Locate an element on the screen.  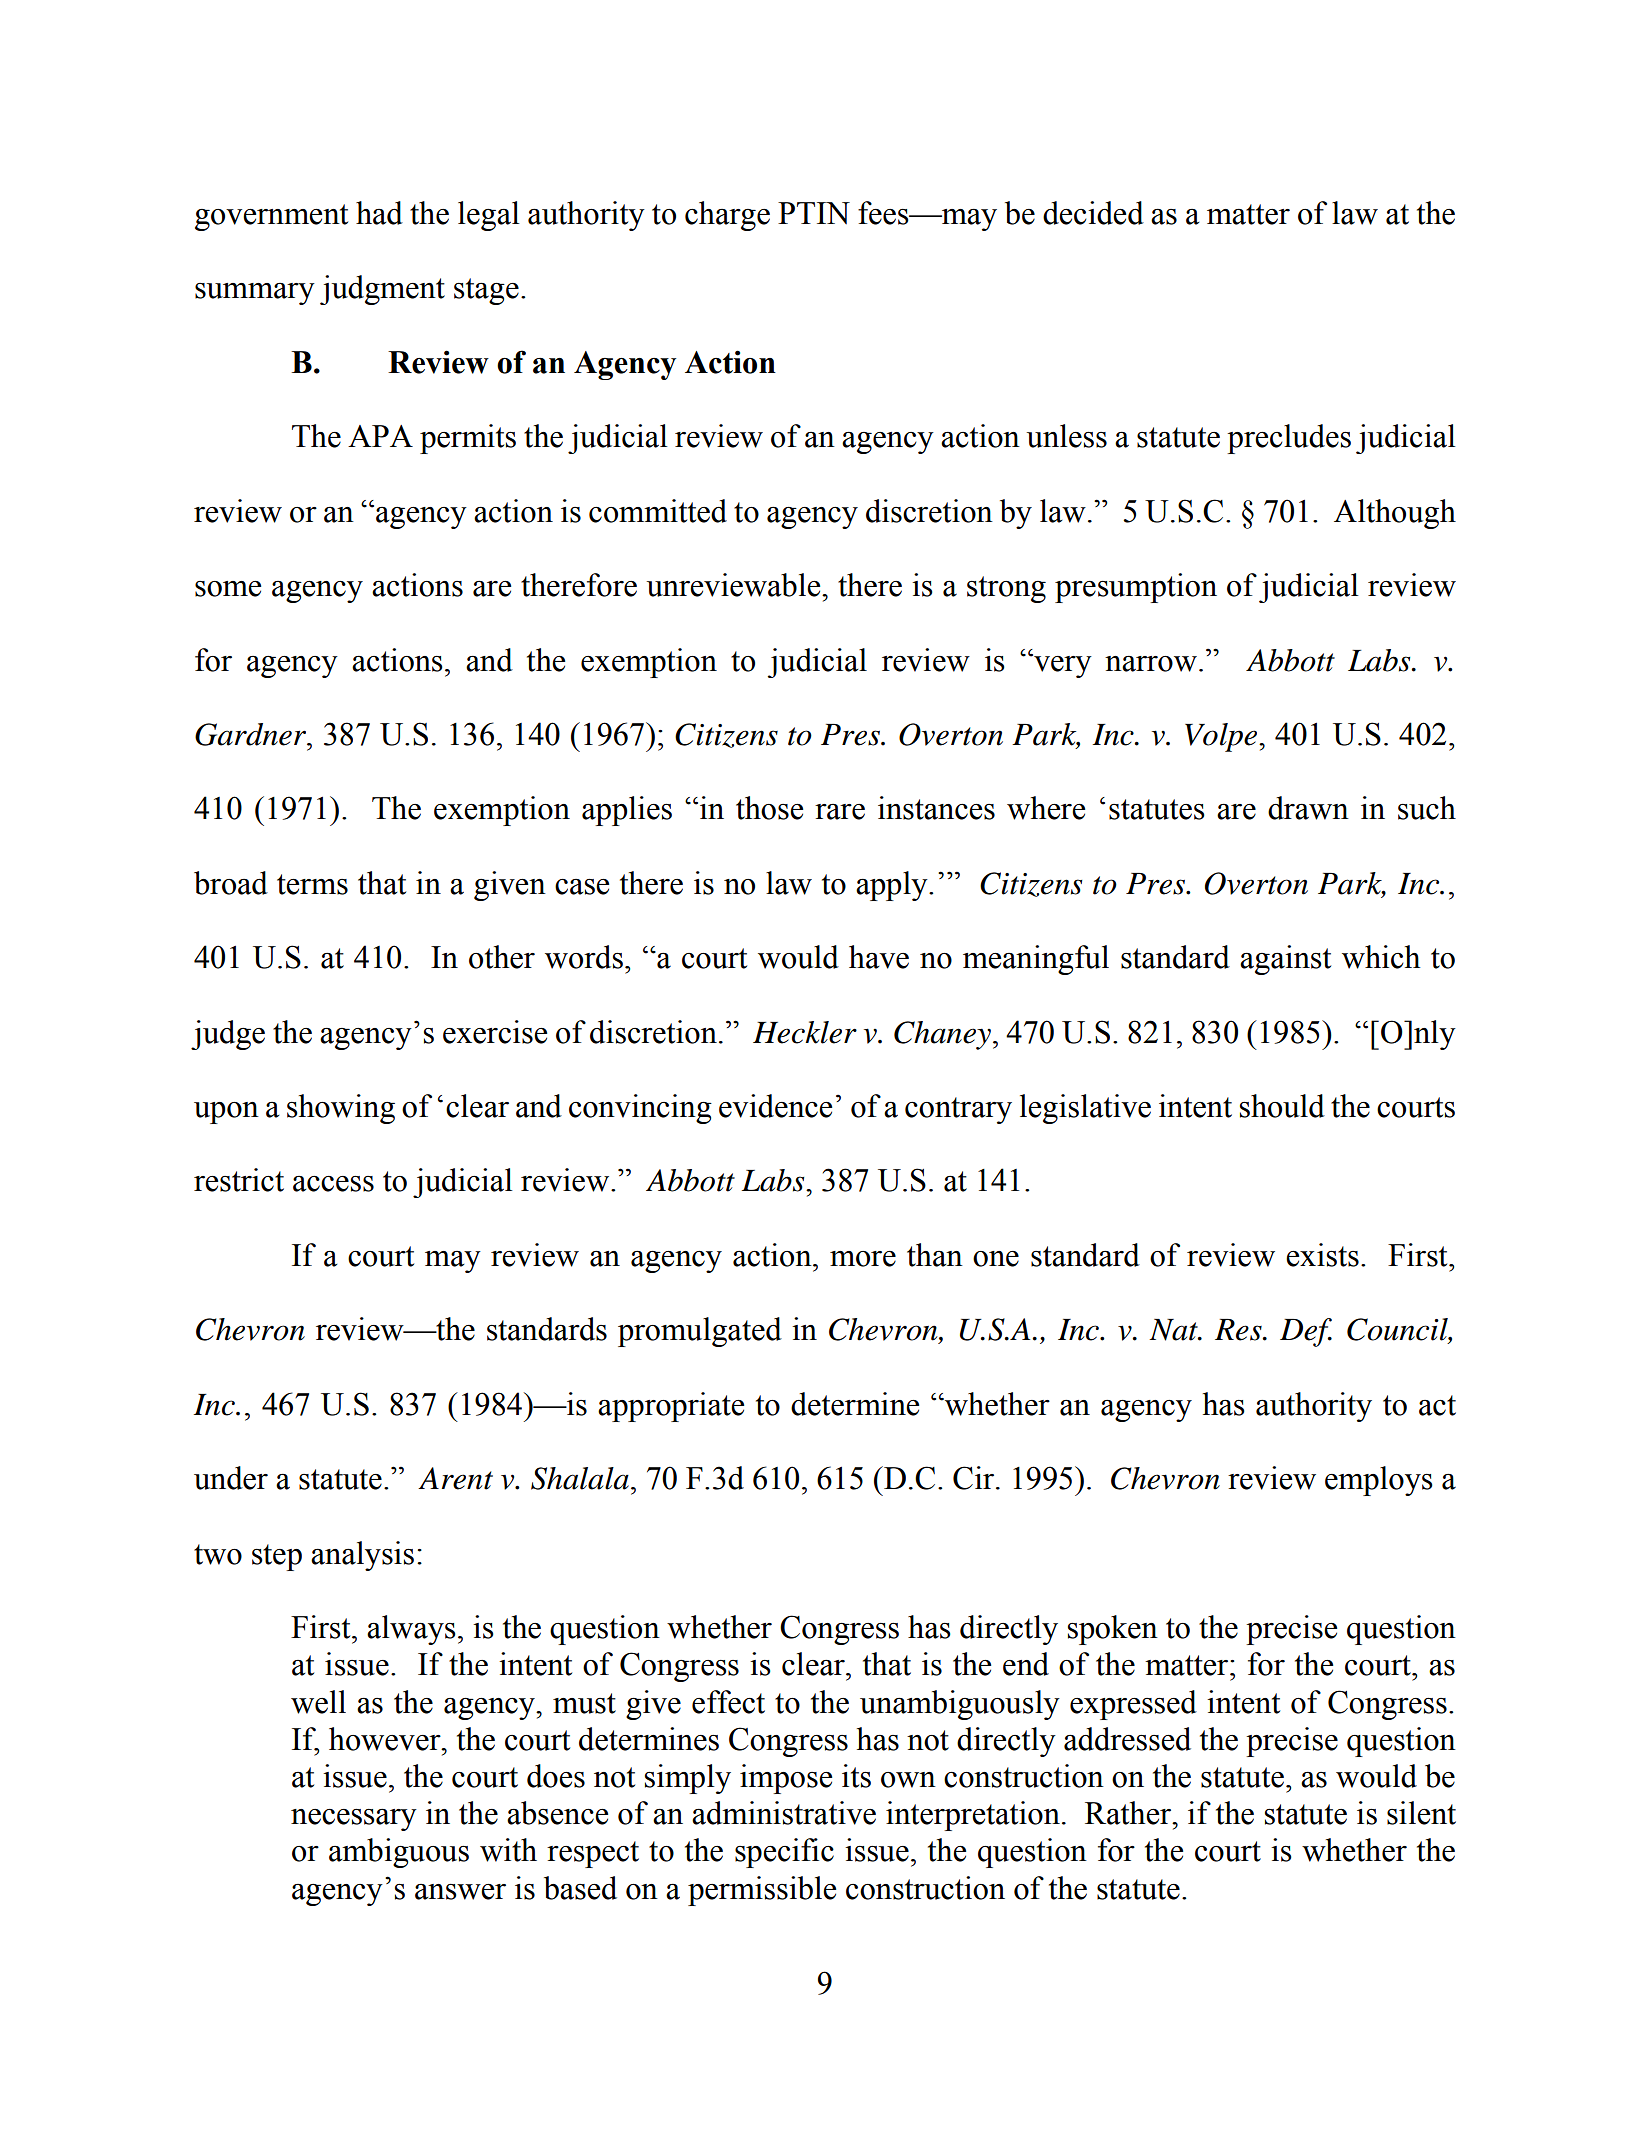
Arent is located at coordinates (455, 1478).
